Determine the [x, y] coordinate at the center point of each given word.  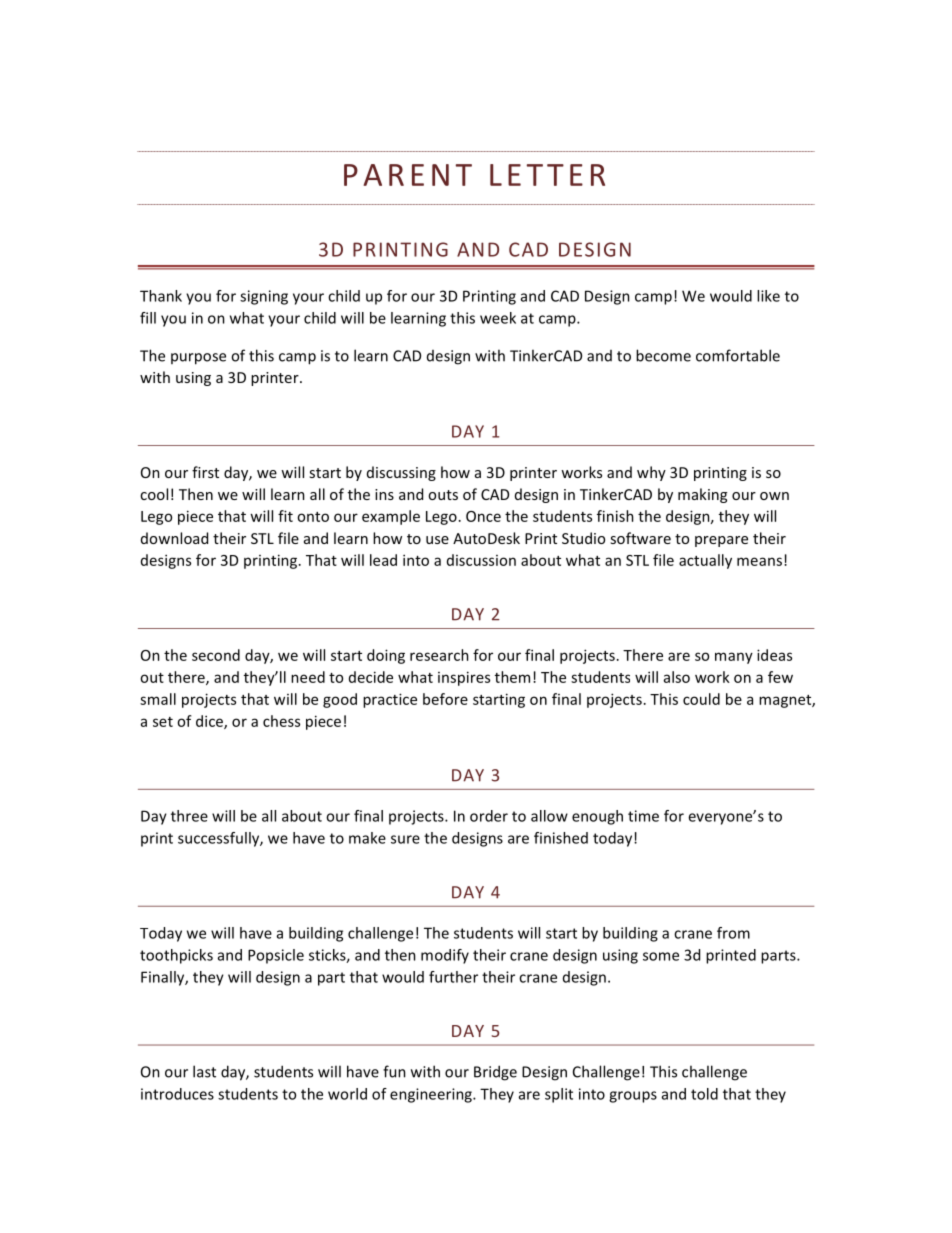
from [733, 933]
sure [405, 839]
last [204, 1071]
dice [210, 722]
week [498, 318]
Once [483, 516]
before [445, 699]
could [701, 699]
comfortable [738, 355]
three [189, 816]
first [205, 472]
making [702, 495]
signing [264, 297]
